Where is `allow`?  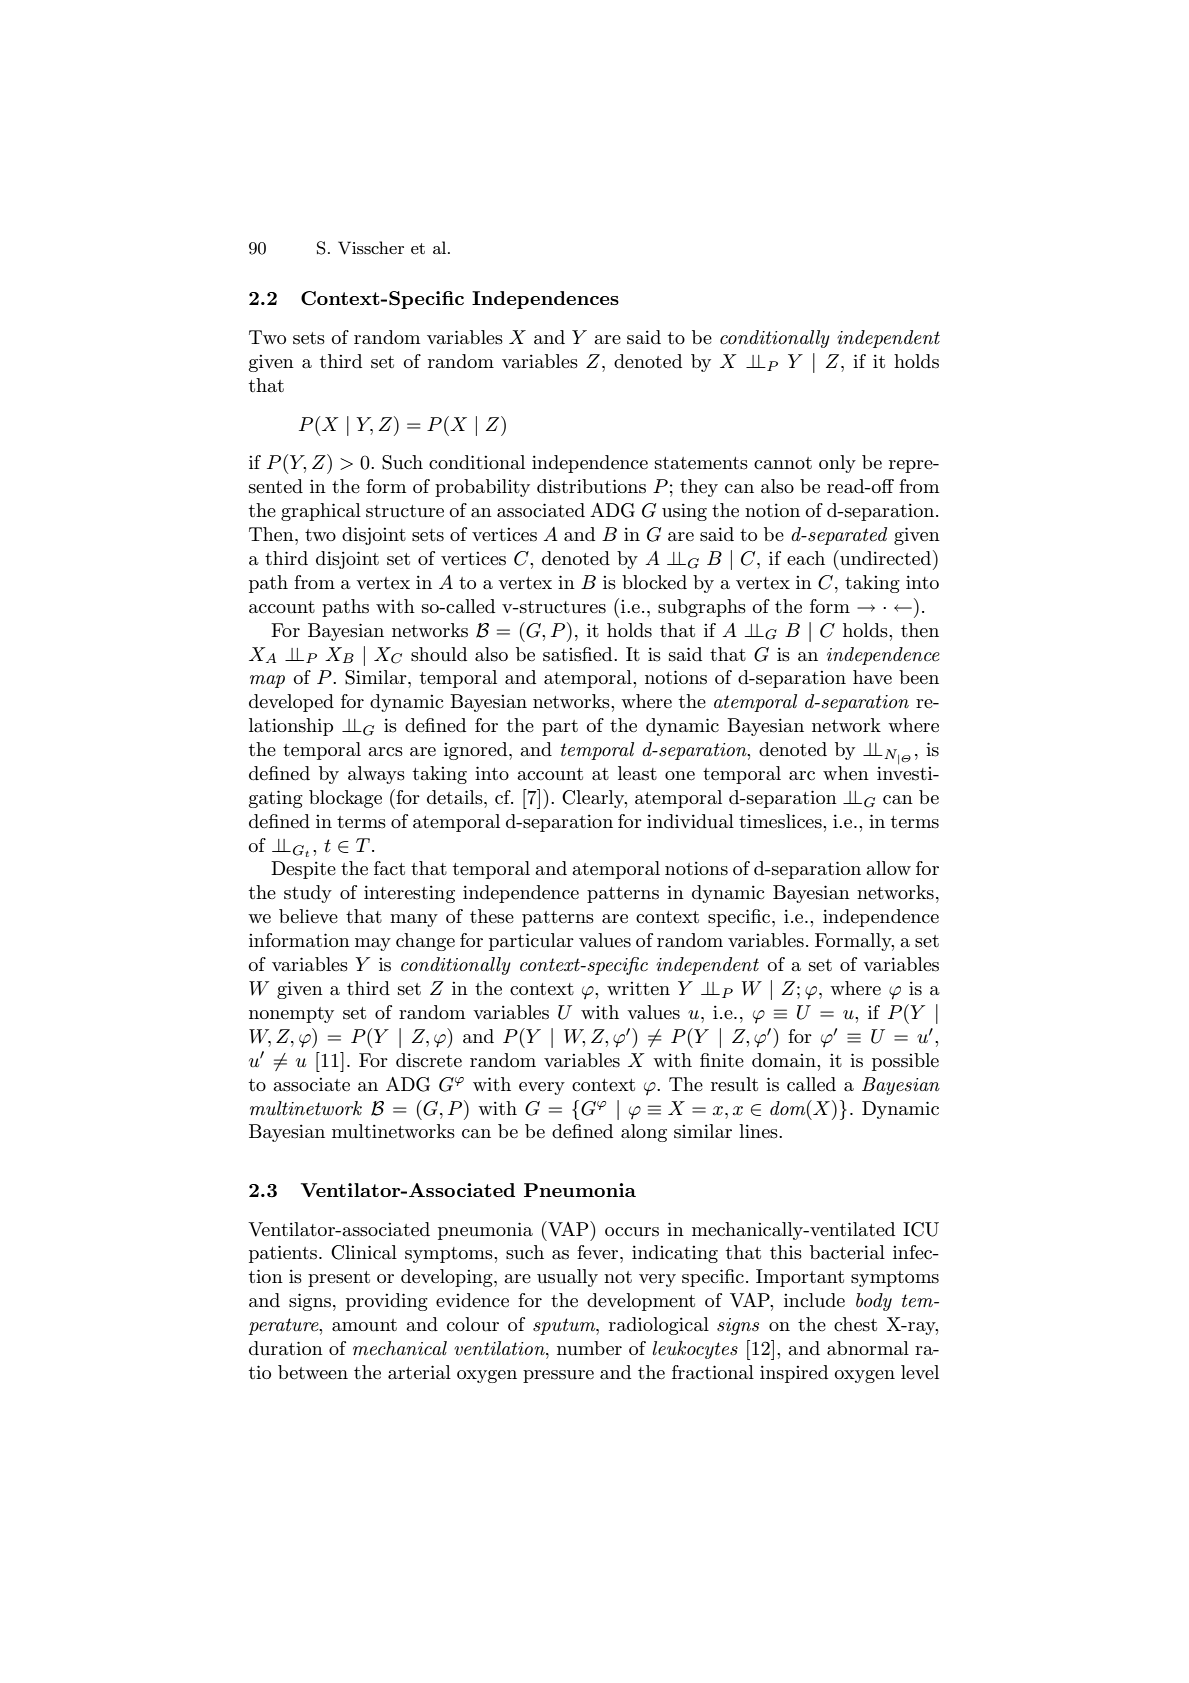 allow is located at coordinates (888, 868).
